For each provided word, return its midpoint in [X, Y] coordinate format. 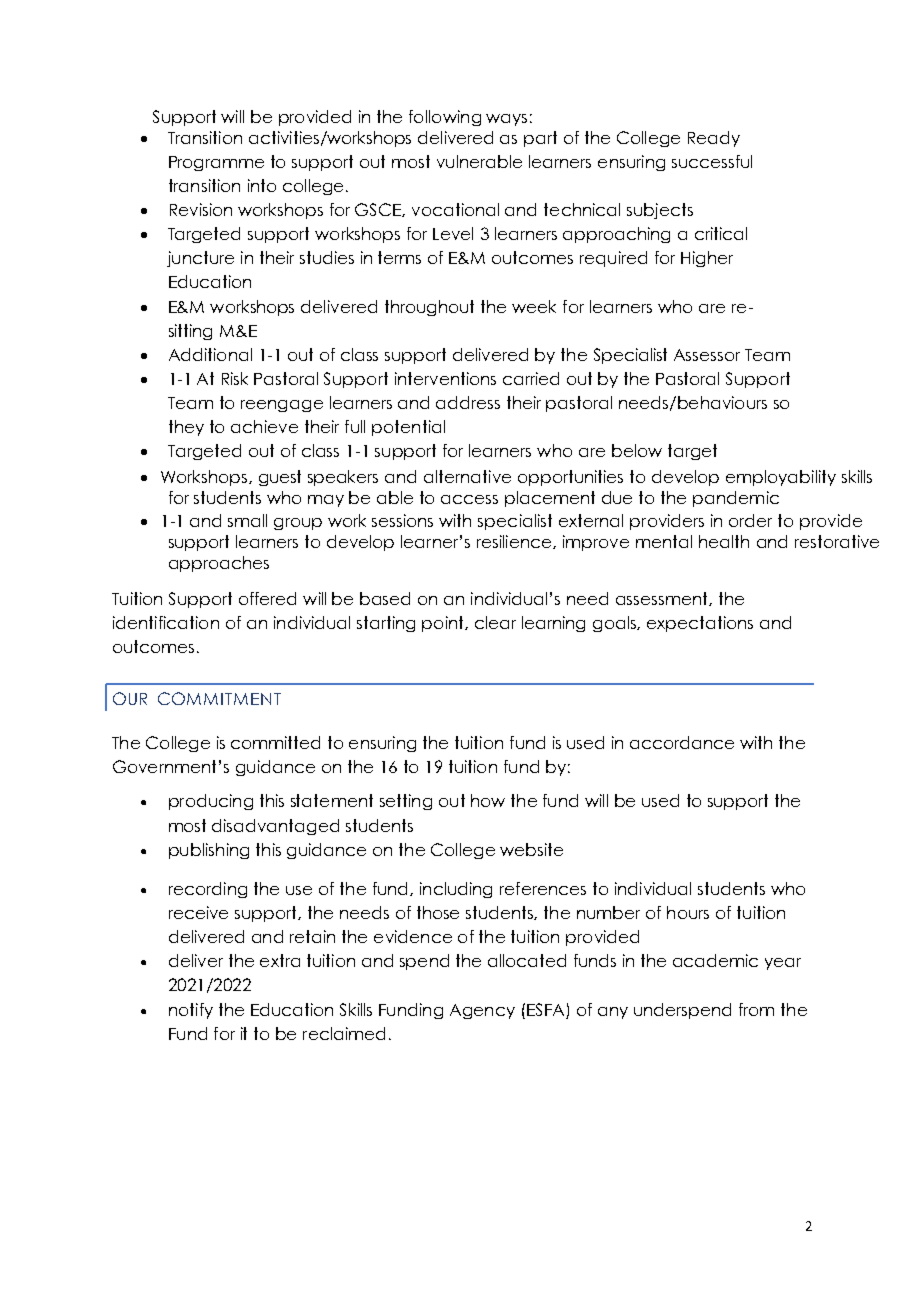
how [488, 800]
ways [506, 120]
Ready [714, 139]
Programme [216, 163]
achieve [264, 426]
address [468, 402]
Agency [482, 1011]
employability [781, 478]
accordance [682, 742]
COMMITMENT [219, 698]
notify [191, 1011]
